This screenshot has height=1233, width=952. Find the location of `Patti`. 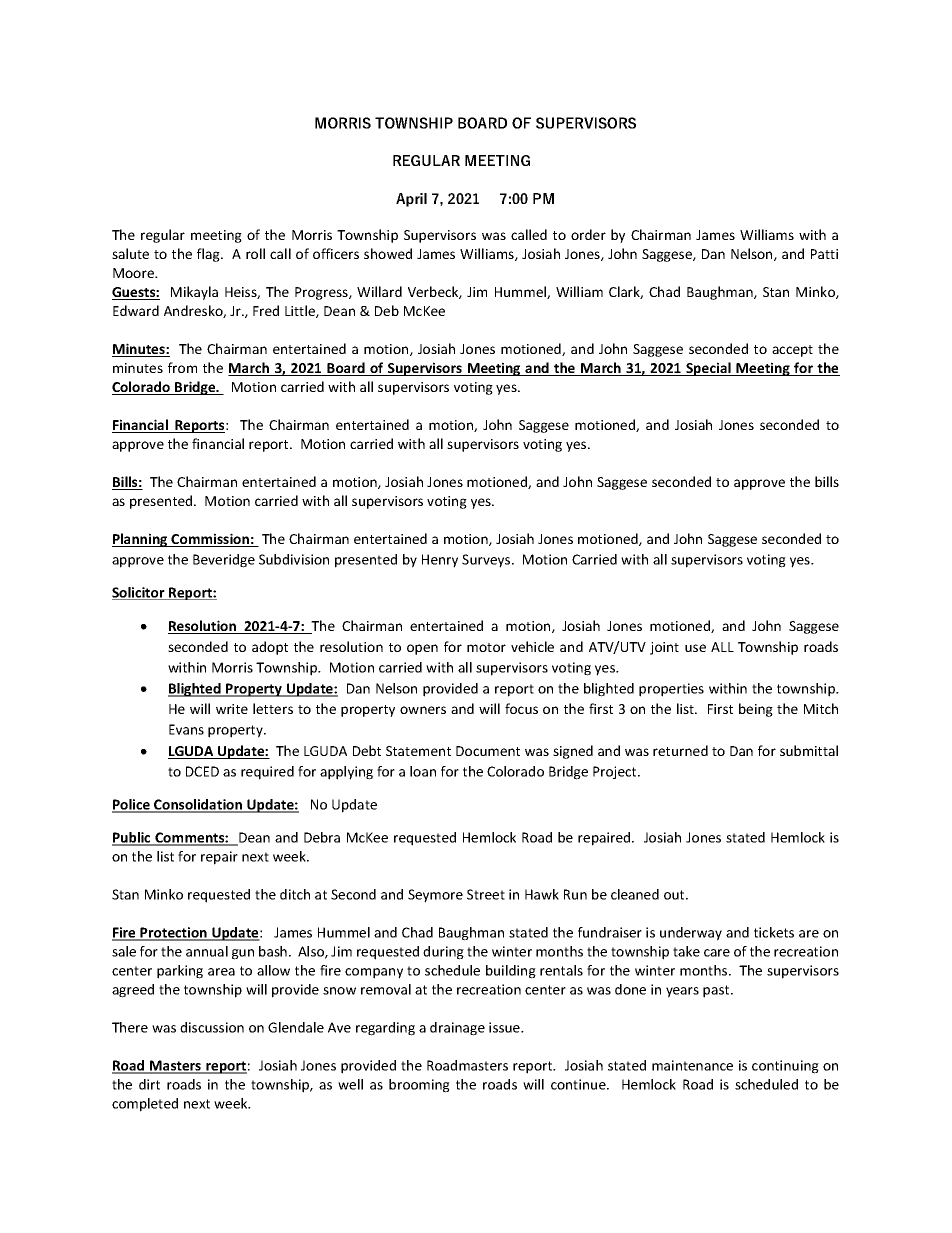

Patti is located at coordinates (824, 254).
